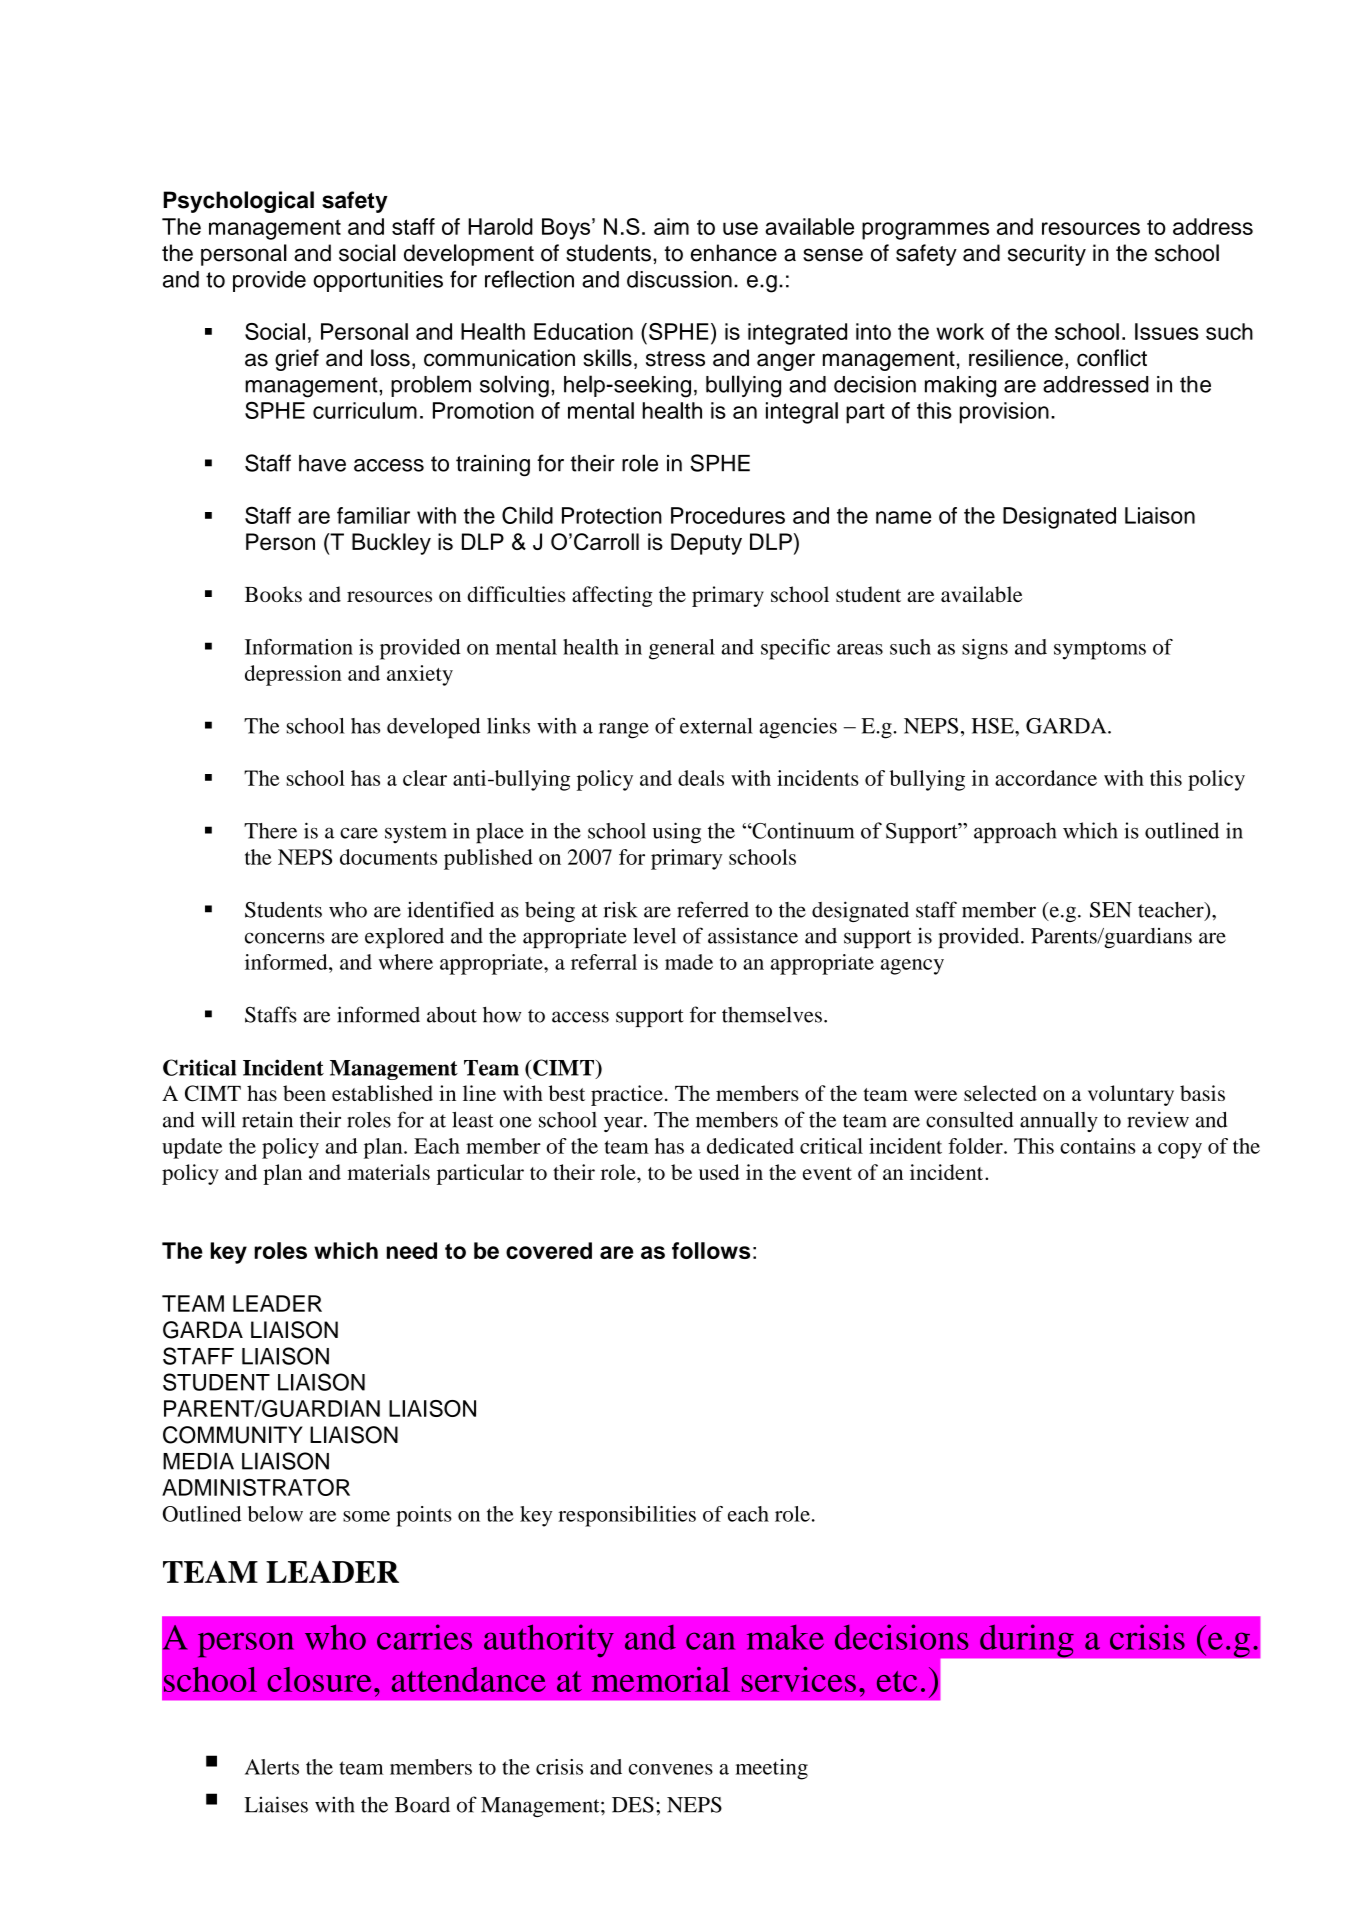 The width and height of the screenshot is (1360, 1923). Describe the element at coordinates (378, 281) in the screenshot. I see `opportunities` at that location.
